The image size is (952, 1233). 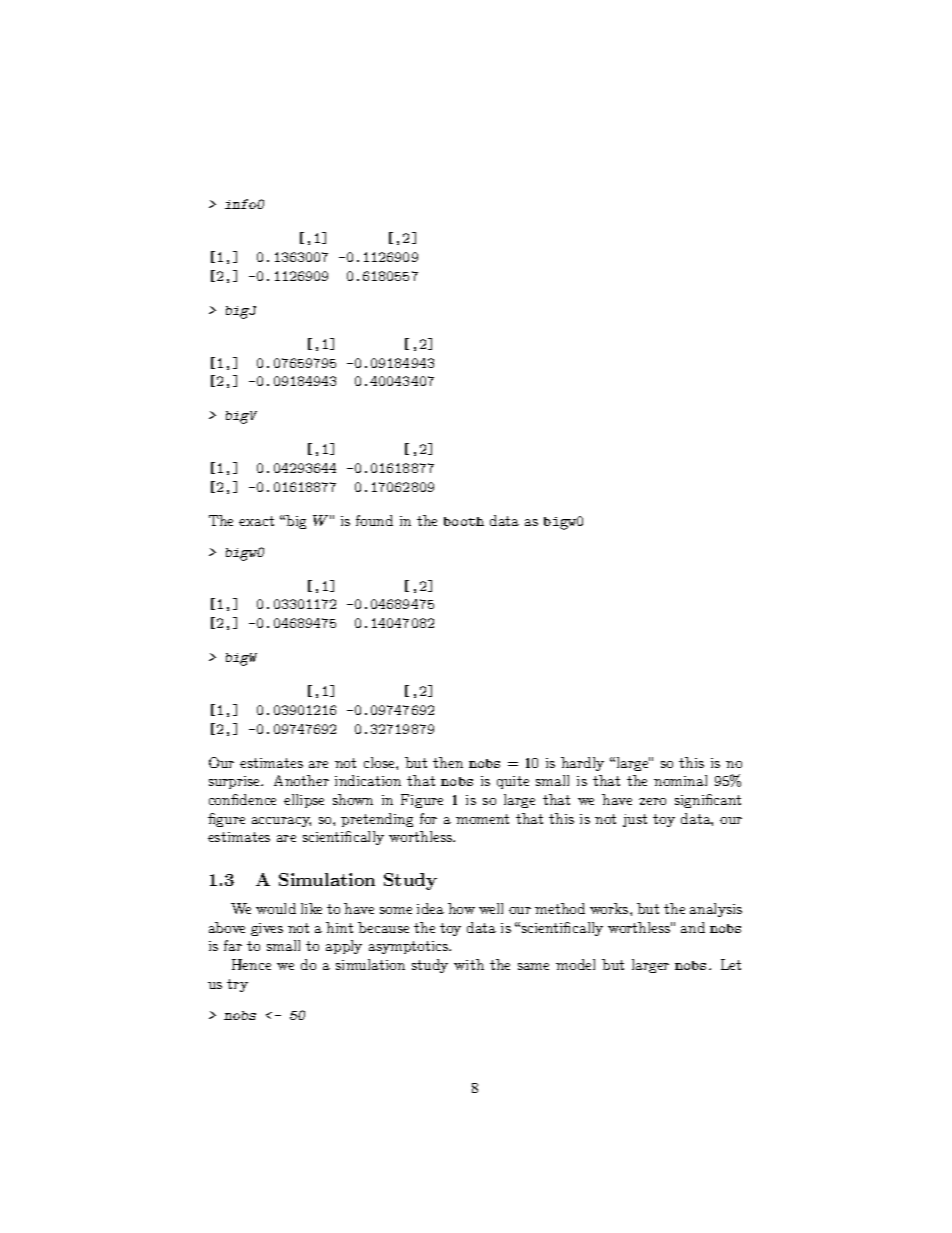 I want to click on Let, so click(x=731, y=964).
